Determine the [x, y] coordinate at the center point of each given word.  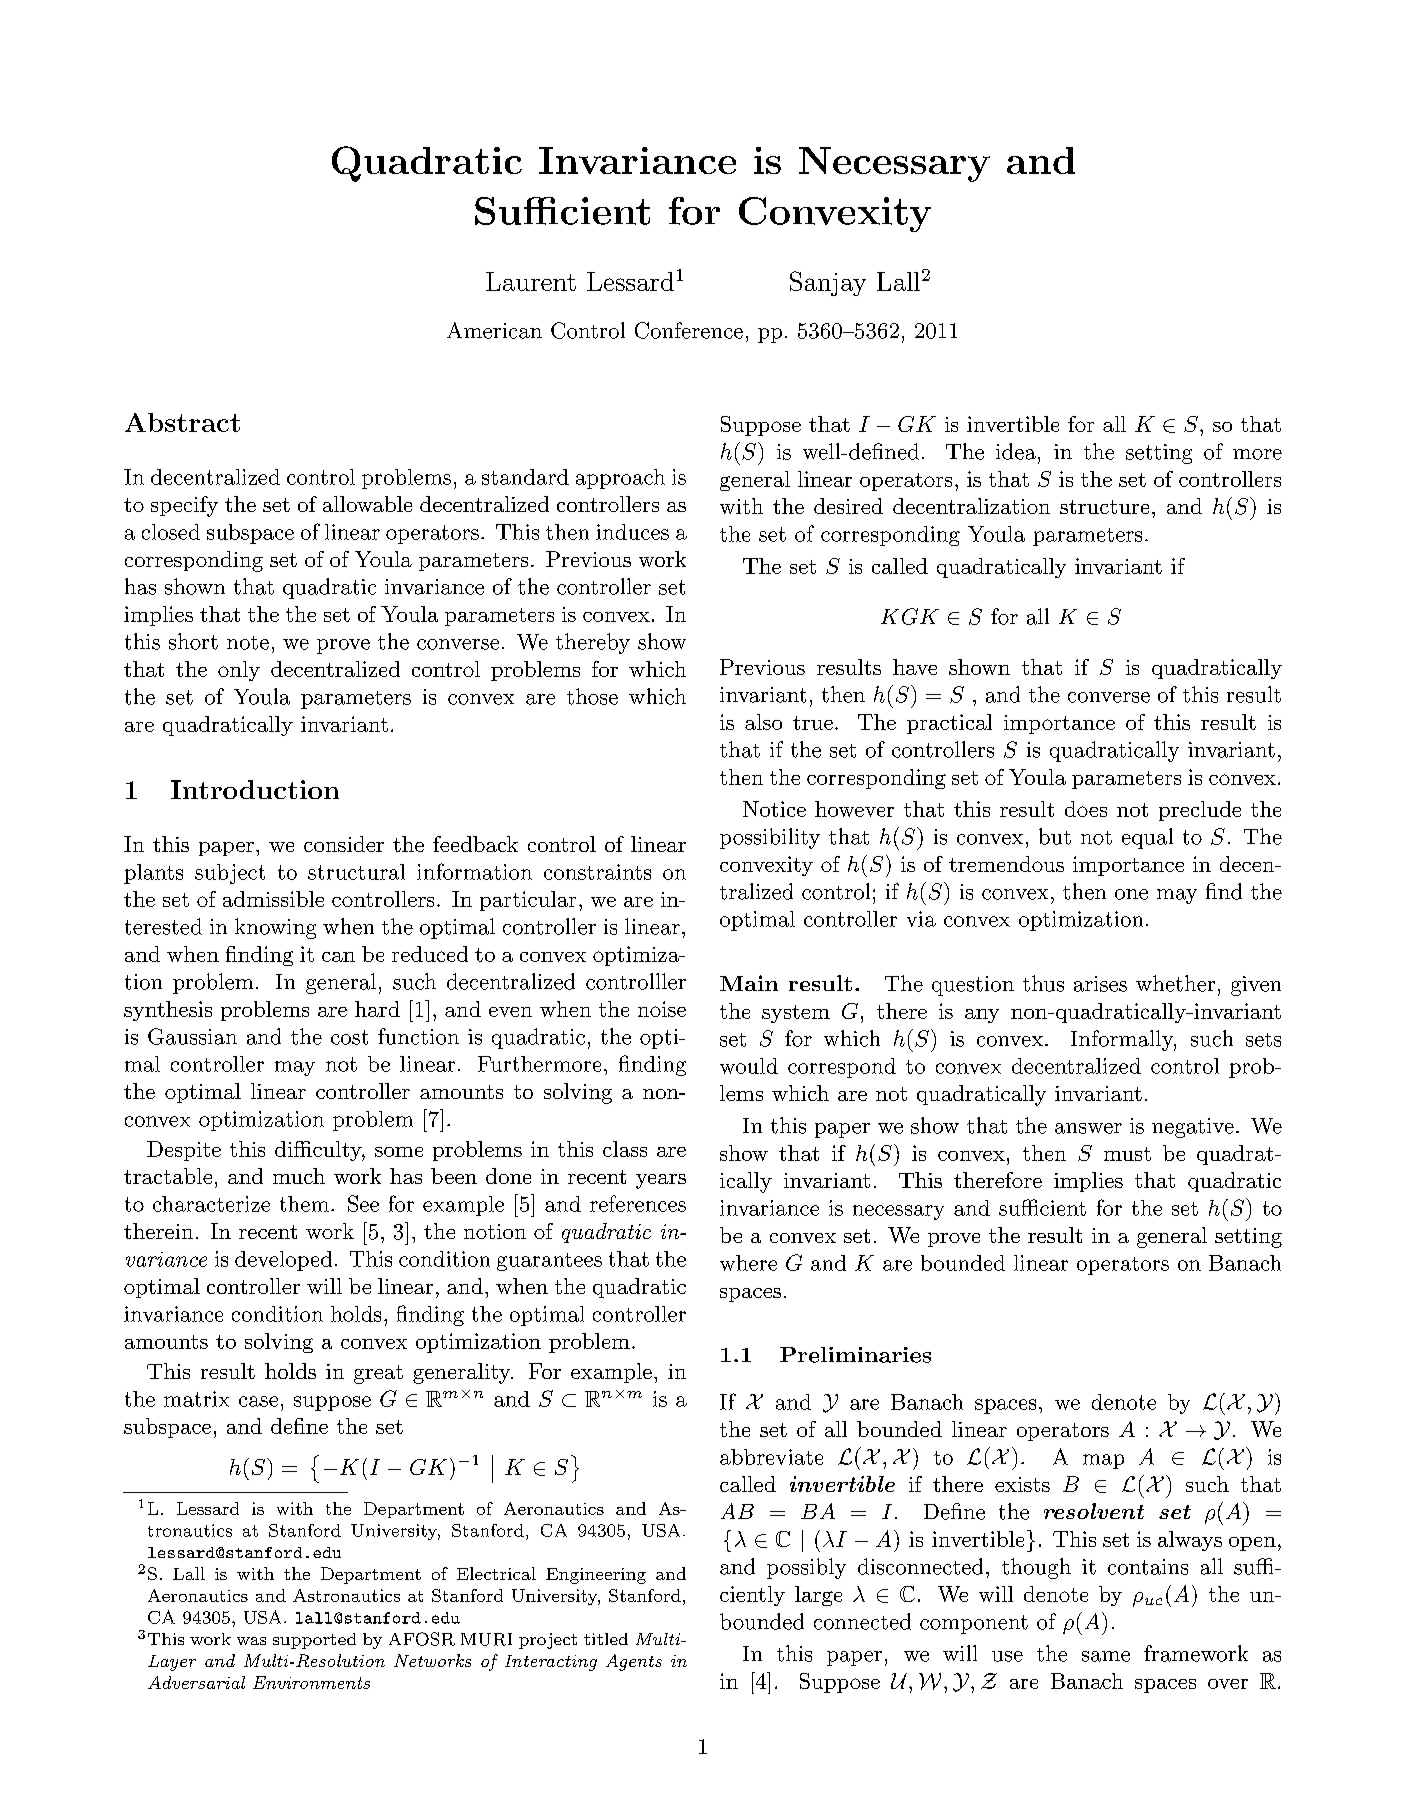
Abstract [182, 422]
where [748, 1263]
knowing [275, 928]
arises [1100, 984]
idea [1016, 451]
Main [749, 983]
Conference [689, 330]
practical [949, 724]
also [763, 722]
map [1103, 1461]
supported [314, 1641]
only [239, 671]
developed [283, 1261]
